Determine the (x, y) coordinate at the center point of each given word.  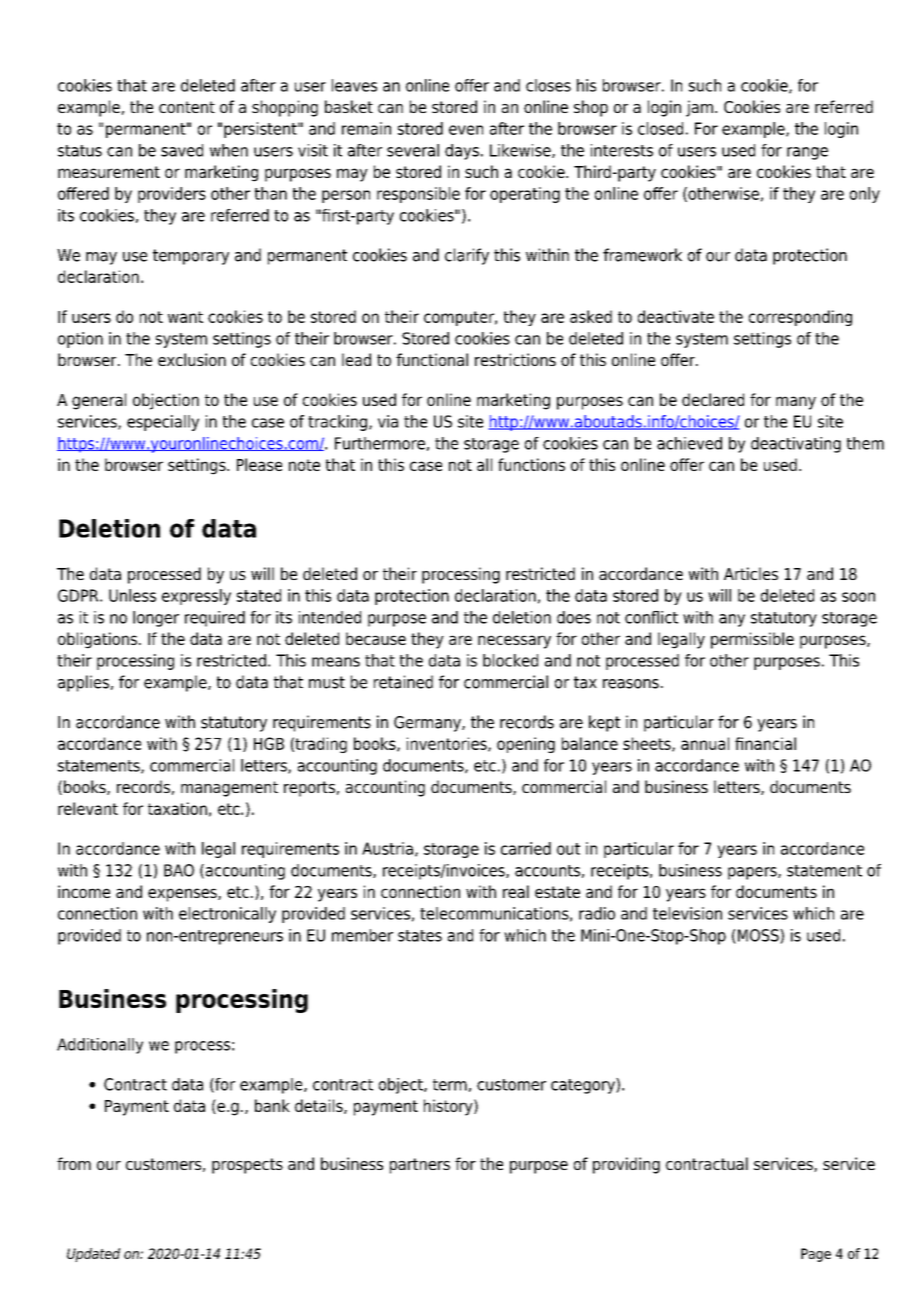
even (466, 130)
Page (816, 1255)
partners (420, 1166)
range (807, 153)
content (187, 107)
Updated (93, 1255)
